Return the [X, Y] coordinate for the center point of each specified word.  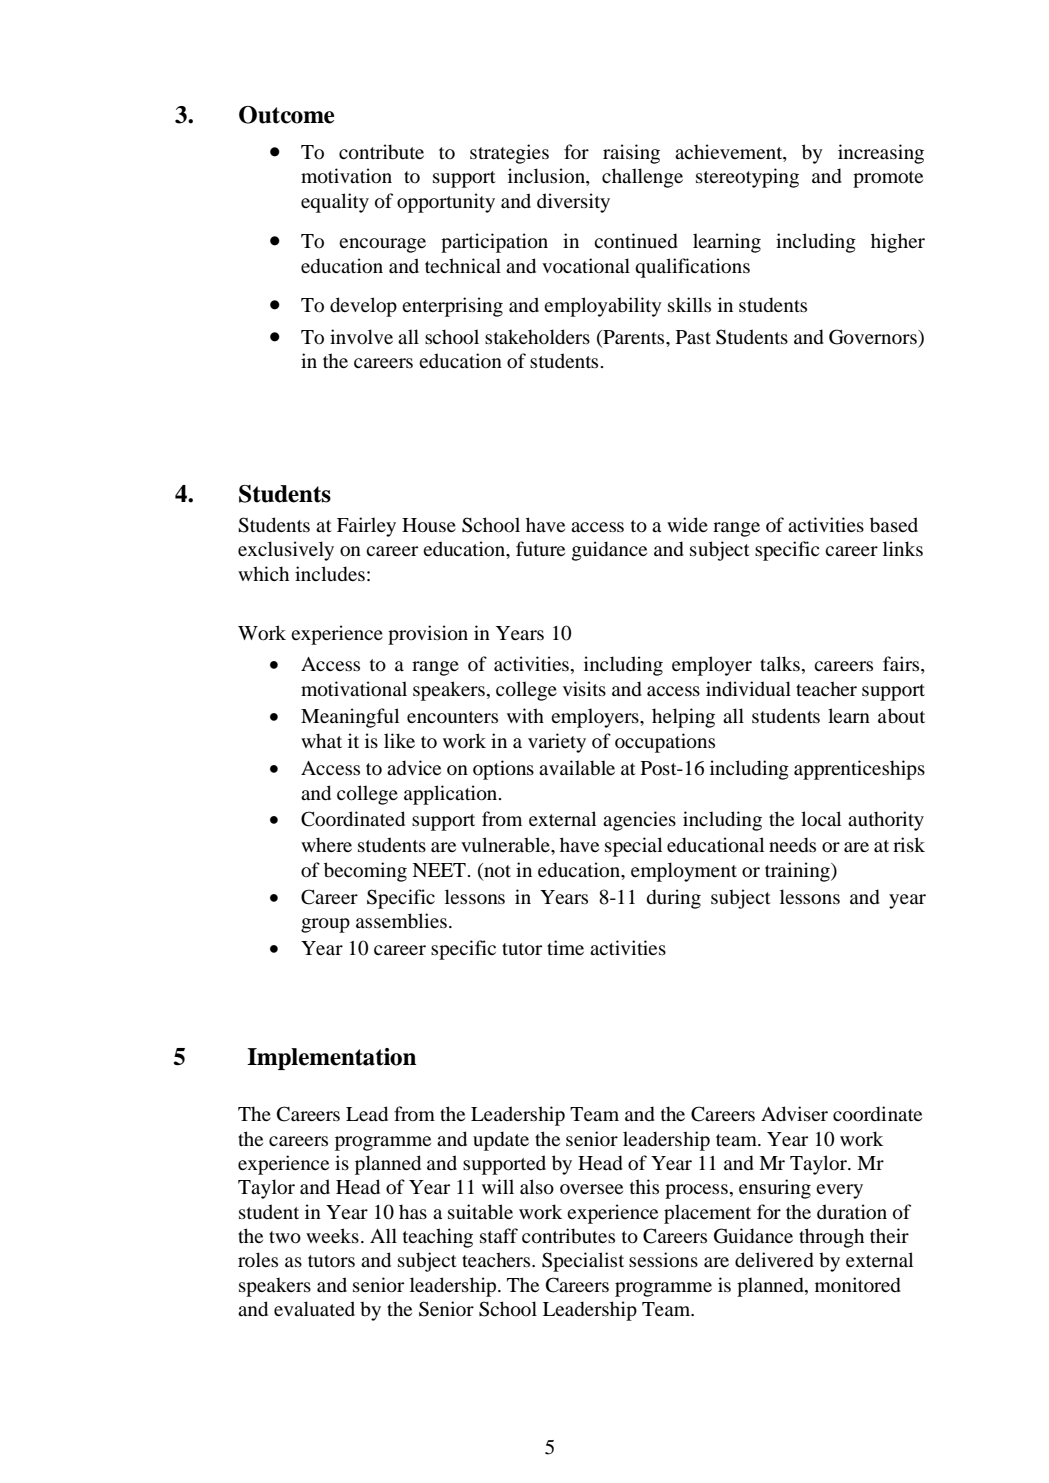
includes [330, 574]
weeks [332, 1235]
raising [631, 154]
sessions [663, 1260]
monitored [858, 1285]
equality [335, 203]
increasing [881, 154]
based [894, 525]
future [540, 548]
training [798, 872]
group [325, 925]
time [565, 947]
